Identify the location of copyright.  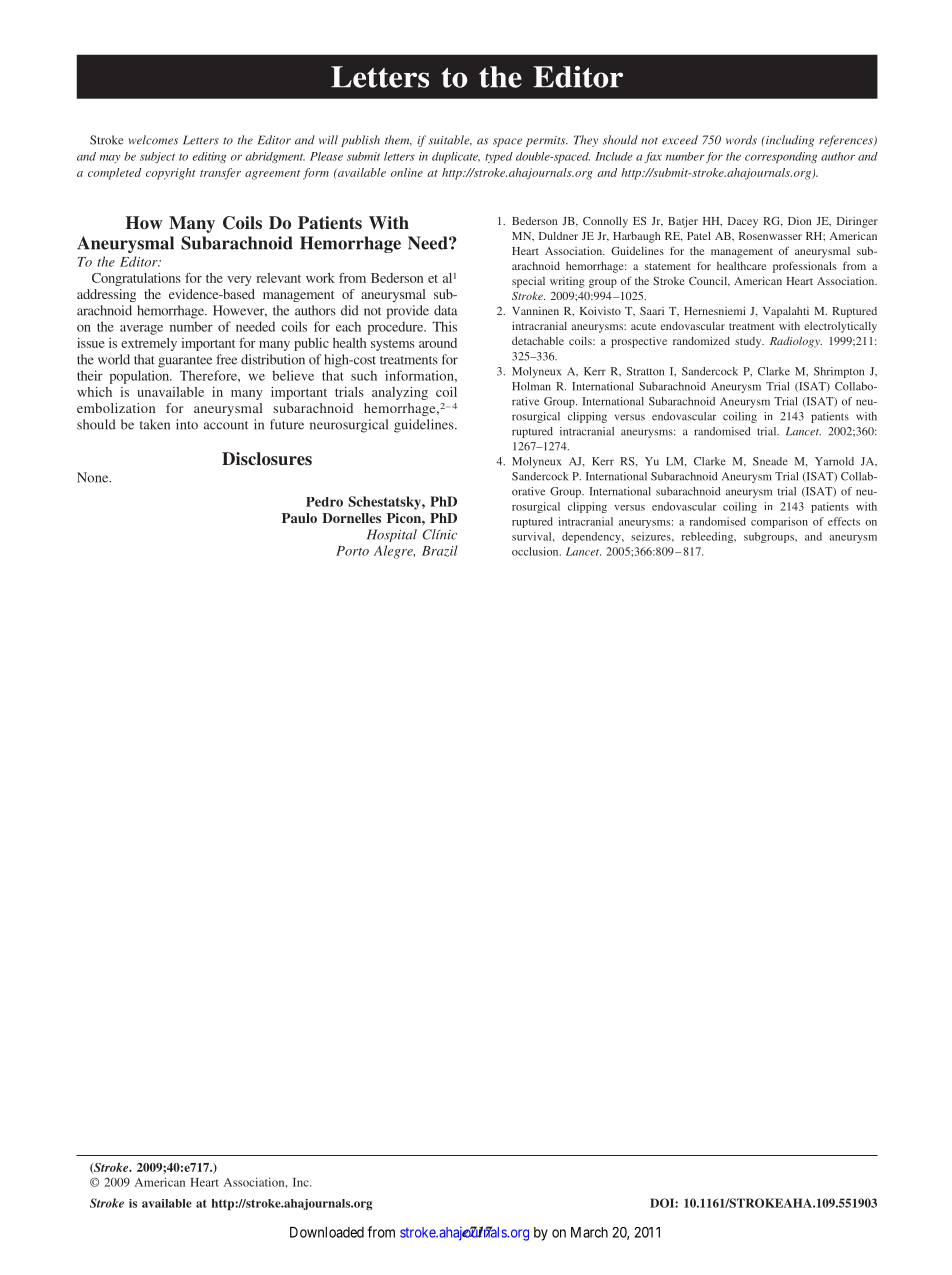
(171, 174).
